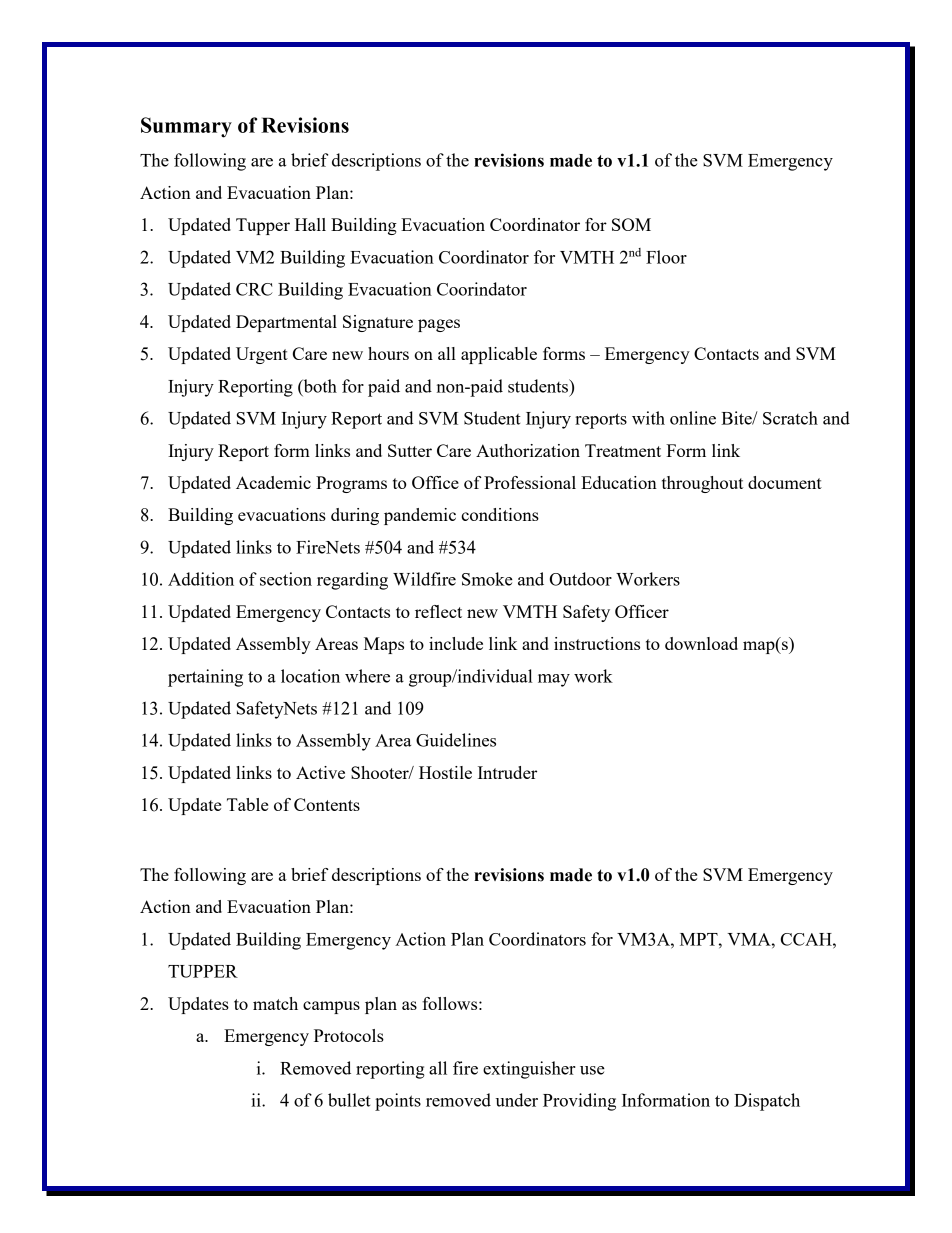 This screenshot has height=1233, width=952. I want to click on SOM, so click(631, 224).
